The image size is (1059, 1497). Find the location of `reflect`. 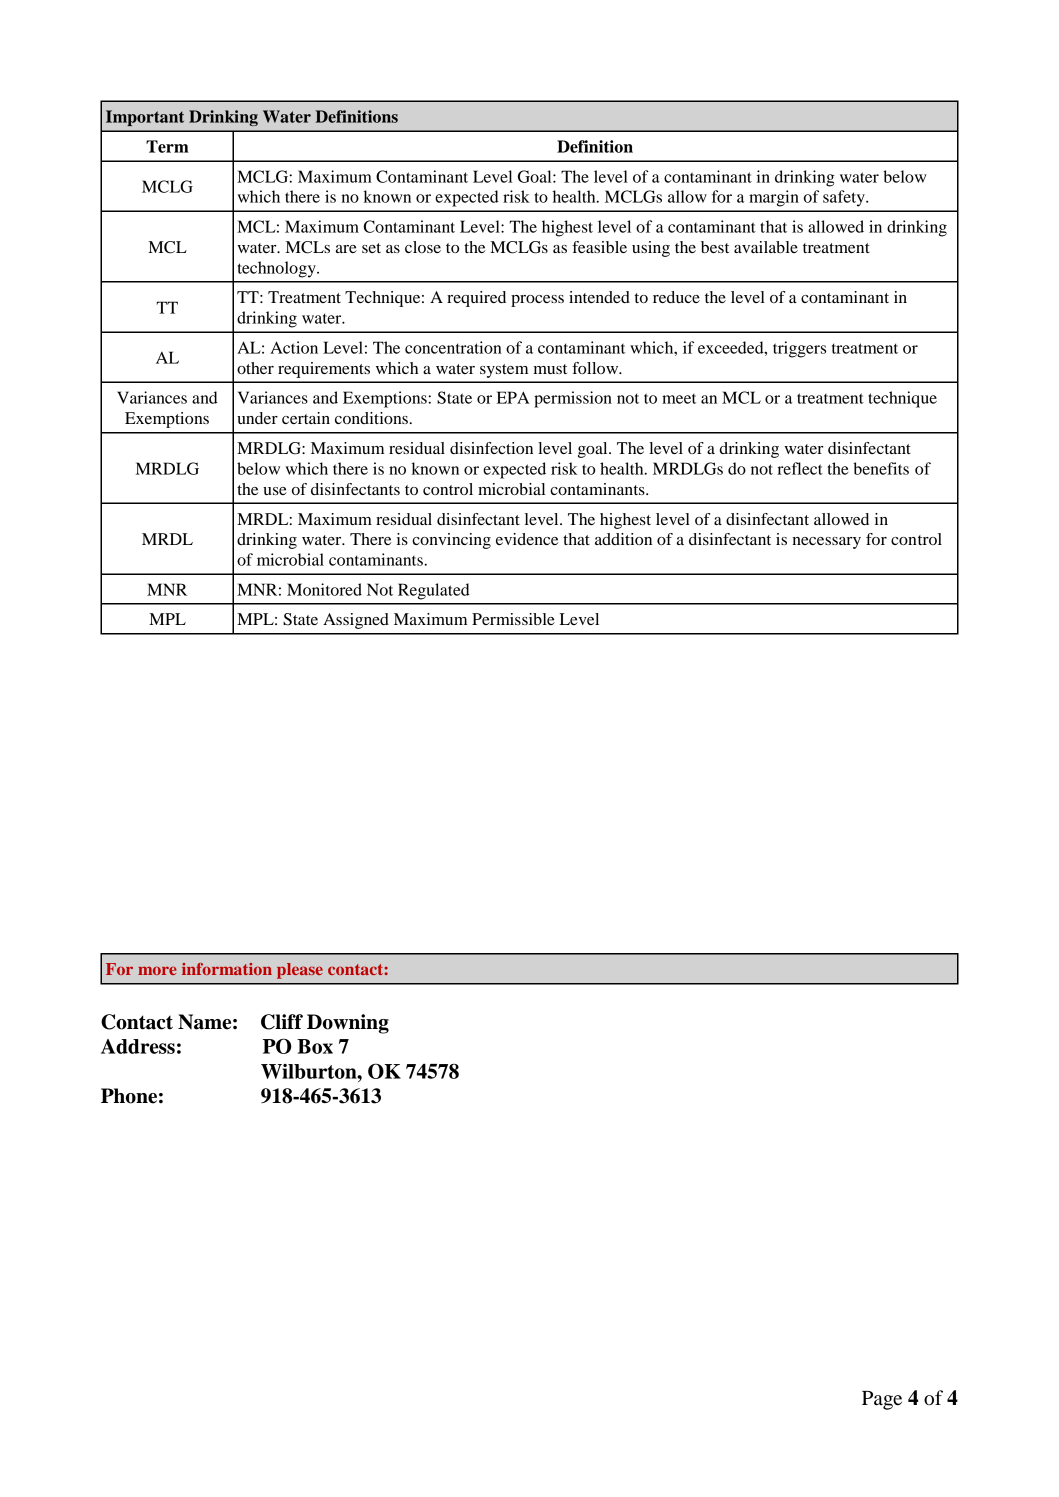

reflect is located at coordinates (800, 468).
